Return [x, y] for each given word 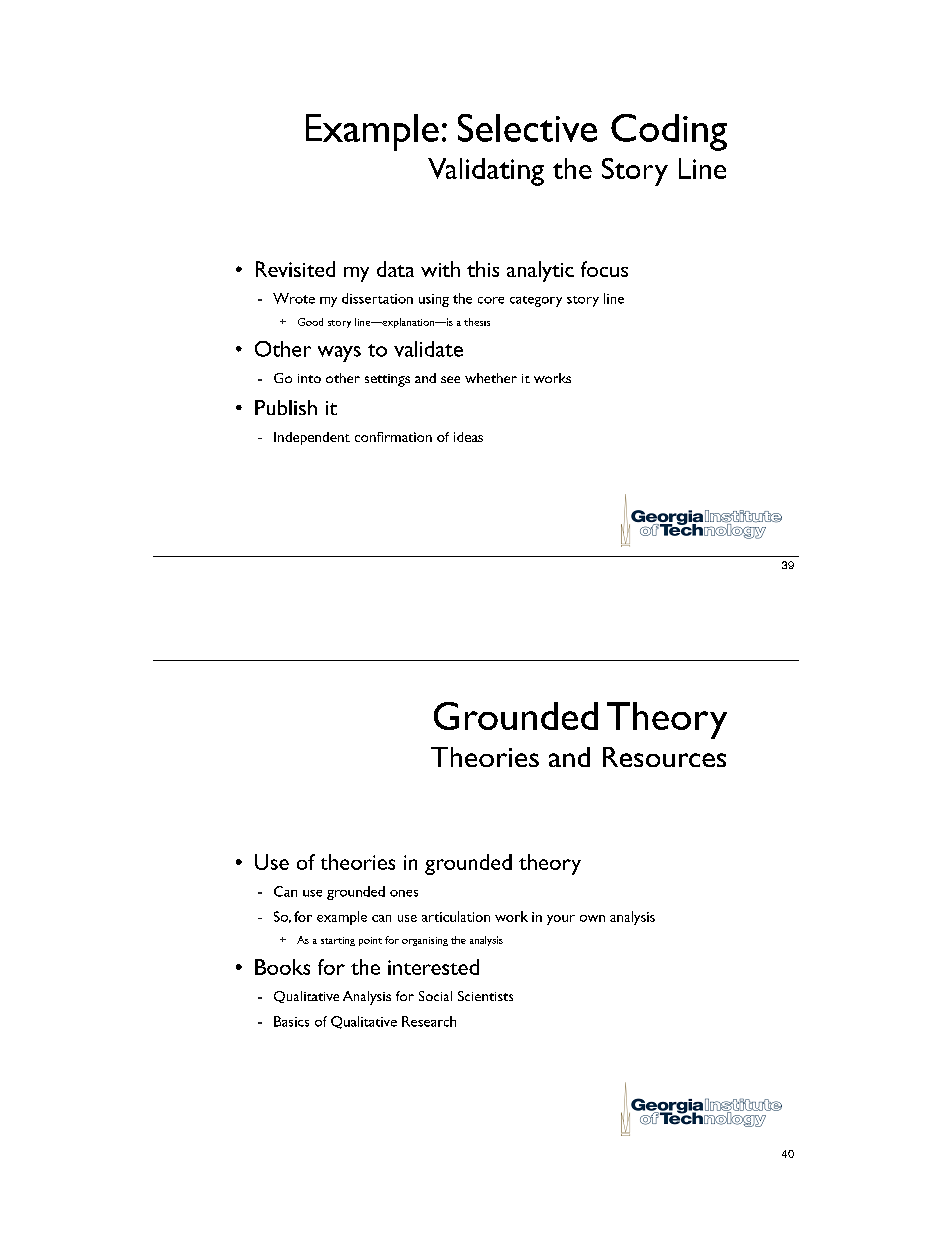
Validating [486, 172]
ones [404, 893]
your [561, 920]
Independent [312, 438]
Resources [664, 757]
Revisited [295, 269]
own [592, 918]
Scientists [485, 996]
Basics [291, 1021]
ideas [468, 437]
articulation [456, 916]
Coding [669, 132]
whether [491, 378]
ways [339, 354]
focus [604, 269]
